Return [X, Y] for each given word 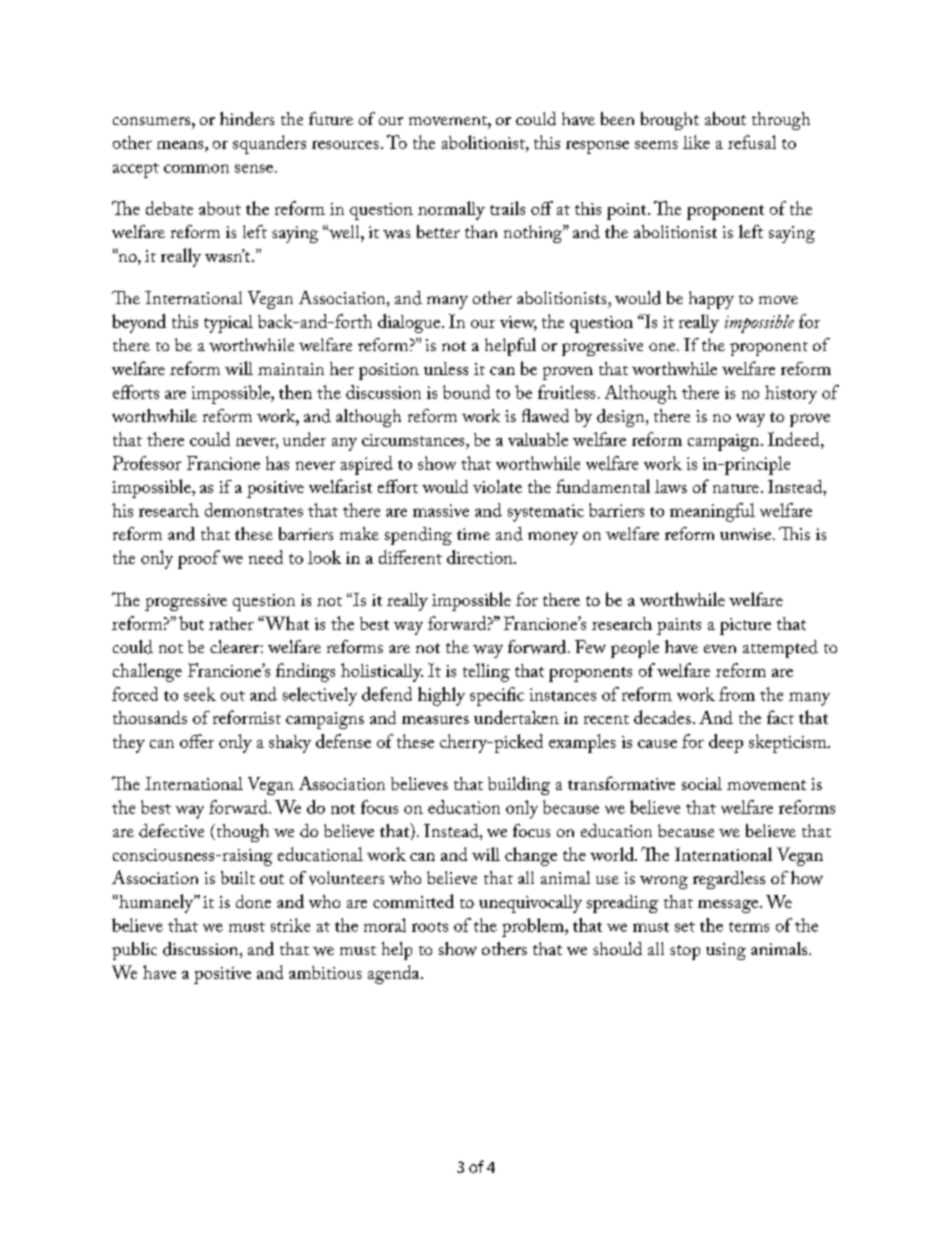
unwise [747, 534]
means [181, 145]
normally [451, 210]
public [134, 951]
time [473, 534]
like [696, 142]
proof [199, 559]
